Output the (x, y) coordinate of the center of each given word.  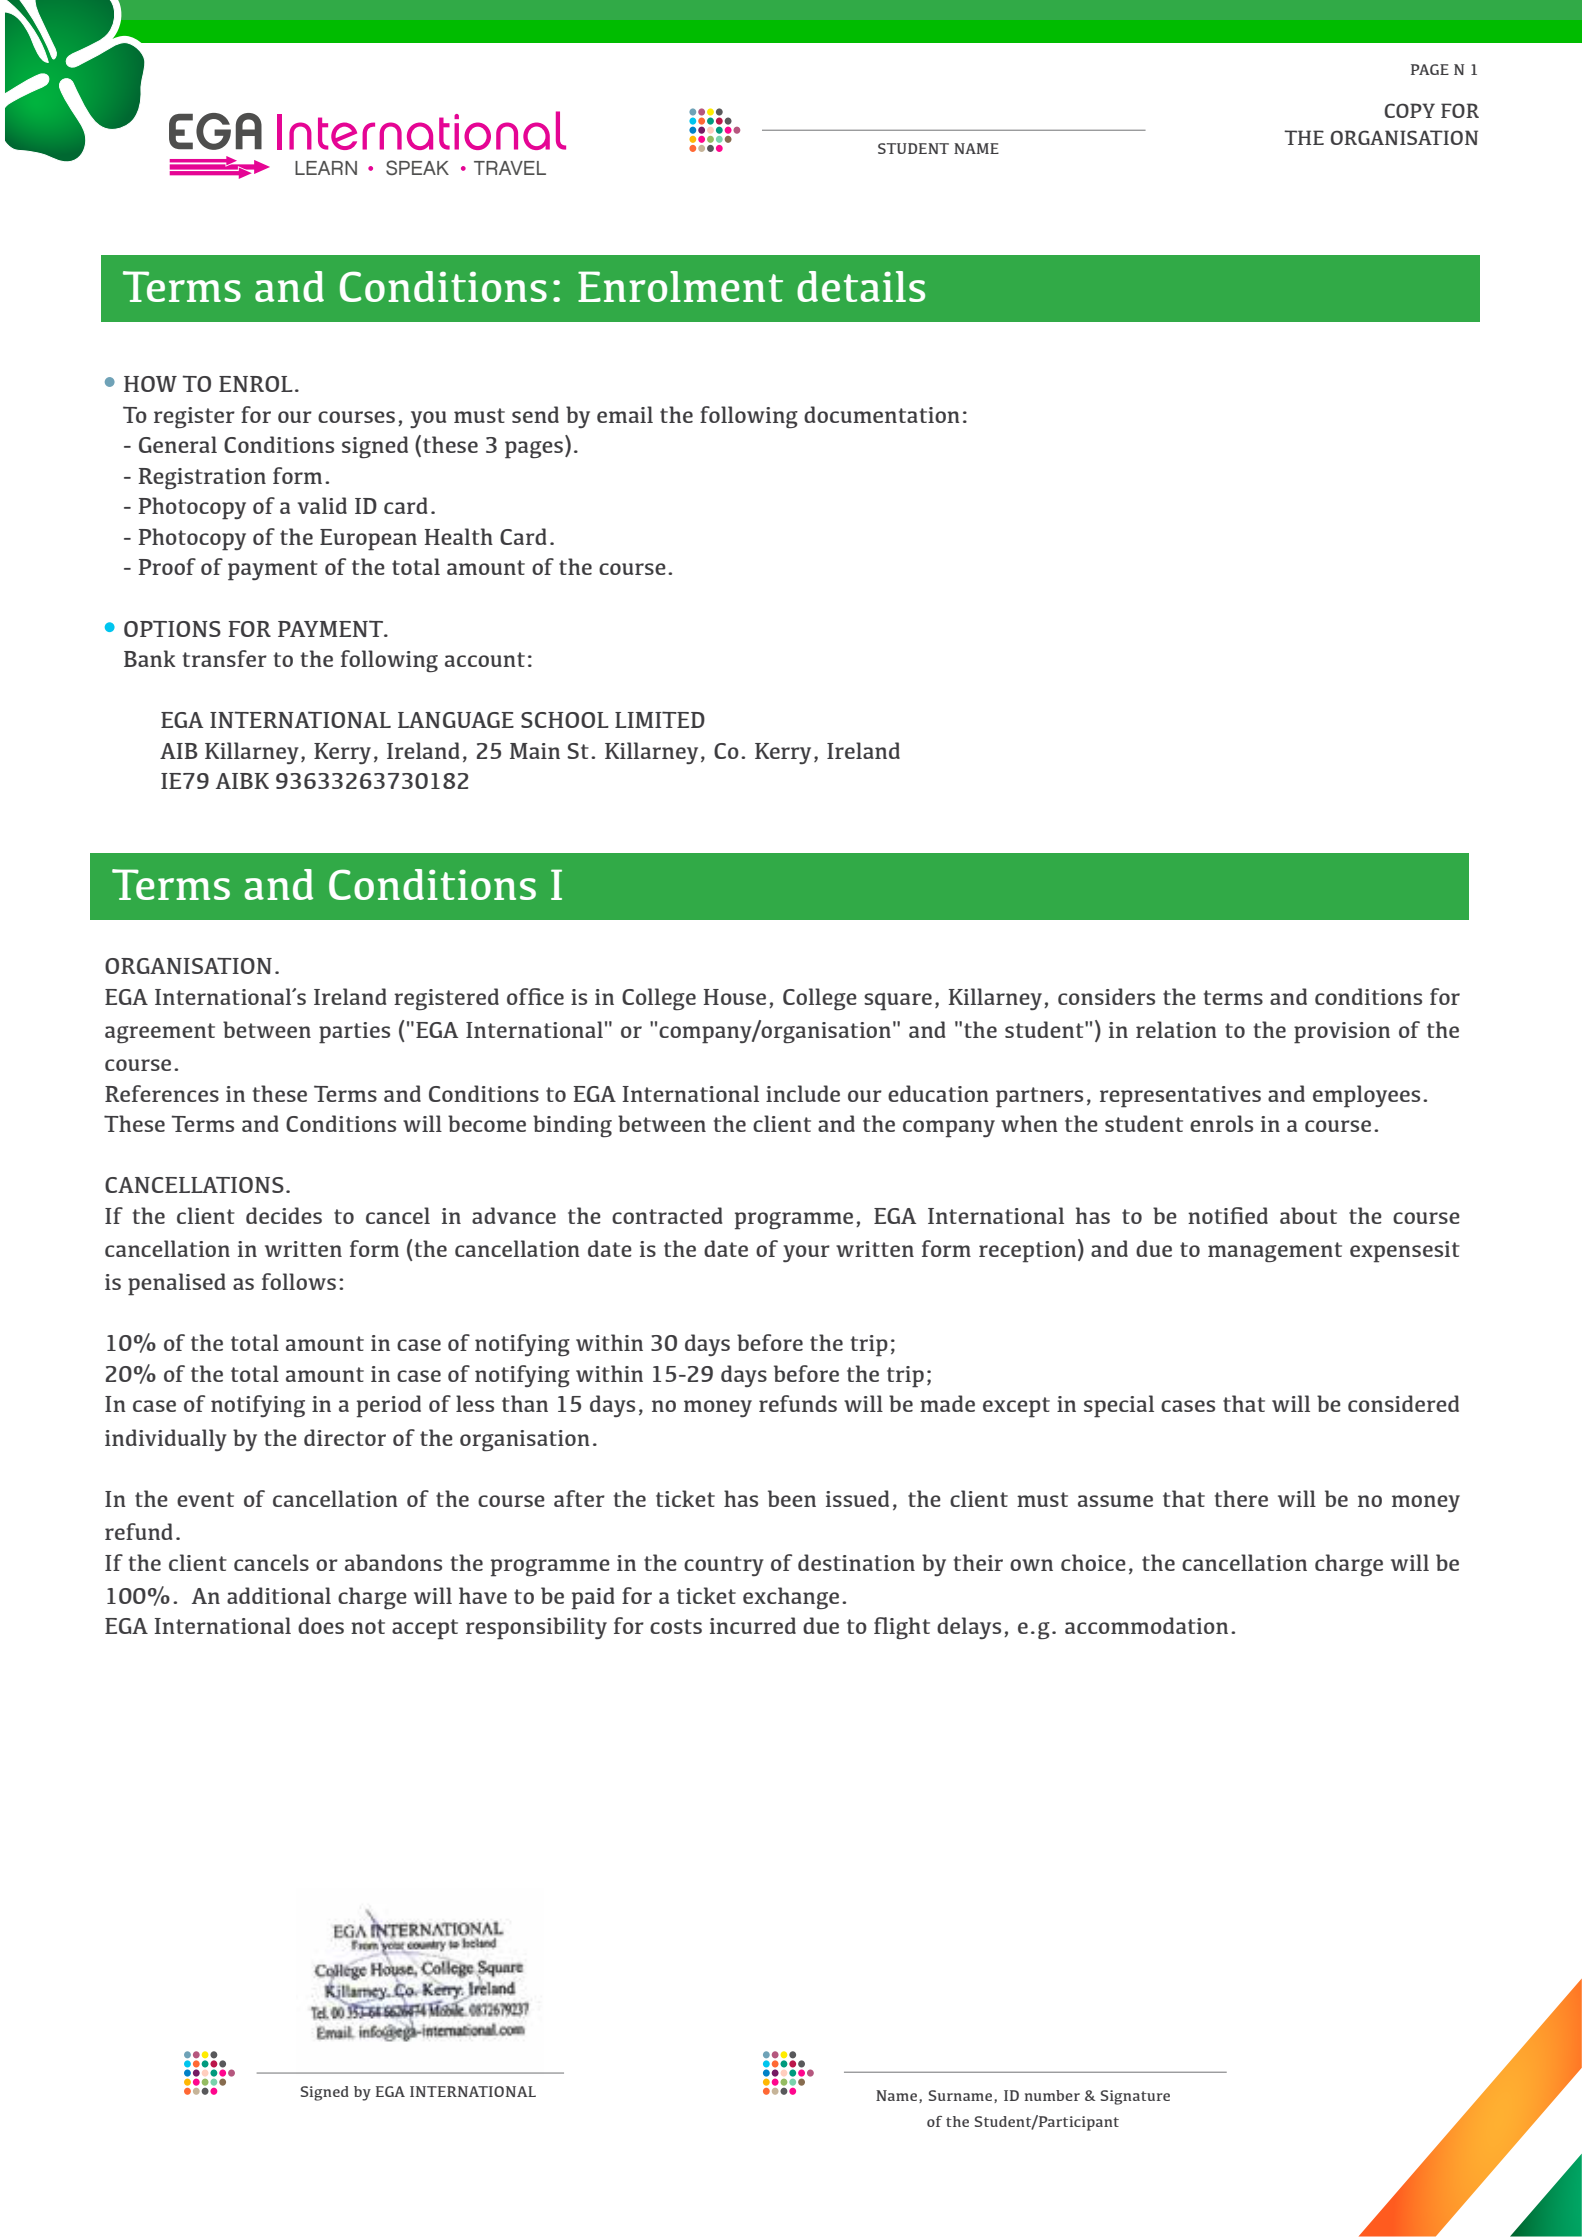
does (321, 1625)
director (345, 1437)
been (792, 1498)
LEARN (326, 168)
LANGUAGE (456, 720)
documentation (882, 414)
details (861, 286)
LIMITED (660, 719)
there (1241, 1498)
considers (1106, 996)
